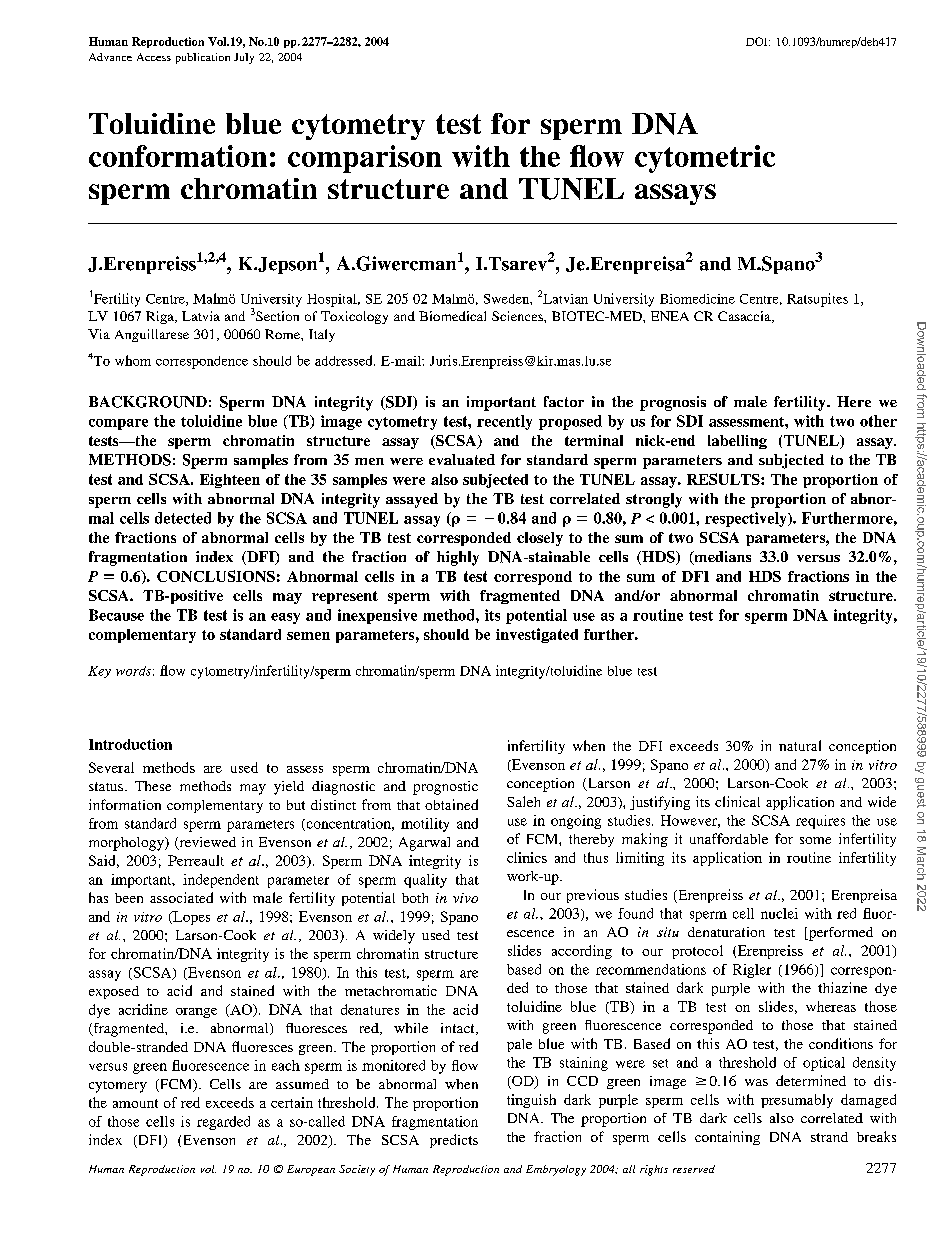 The width and height of the document is (952, 1233). I want to click on These, so click(153, 786).
